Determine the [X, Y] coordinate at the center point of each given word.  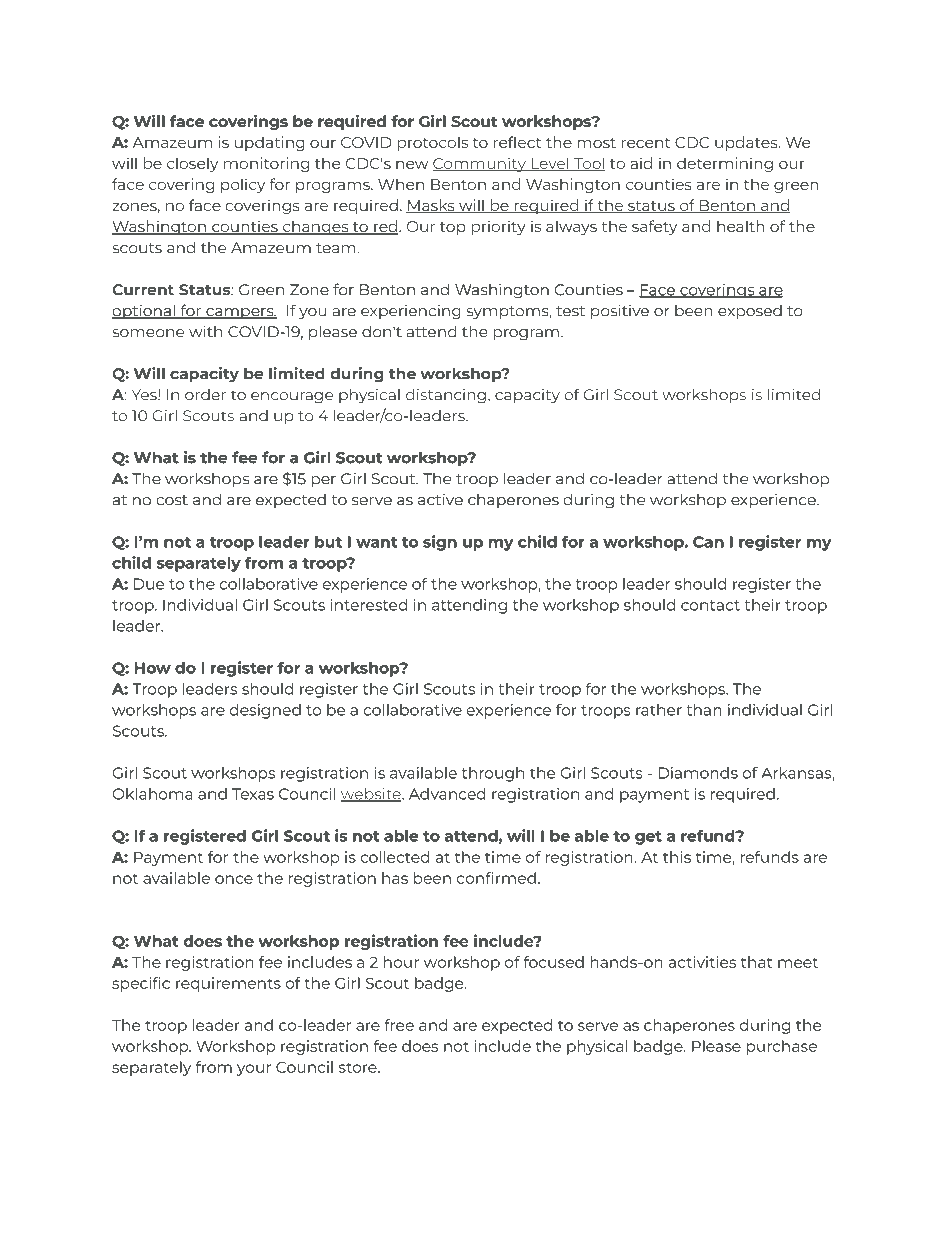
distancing [446, 396]
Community [480, 164]
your [254, 1070]
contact [710, 605]
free [399, 1025]
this [677, 857]
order [205, 395]
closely [192, 164]
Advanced [447, 794]
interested [369, 605]
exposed [750, 312]
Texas [253, 794]
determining [725, 164]
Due [149, 584]
